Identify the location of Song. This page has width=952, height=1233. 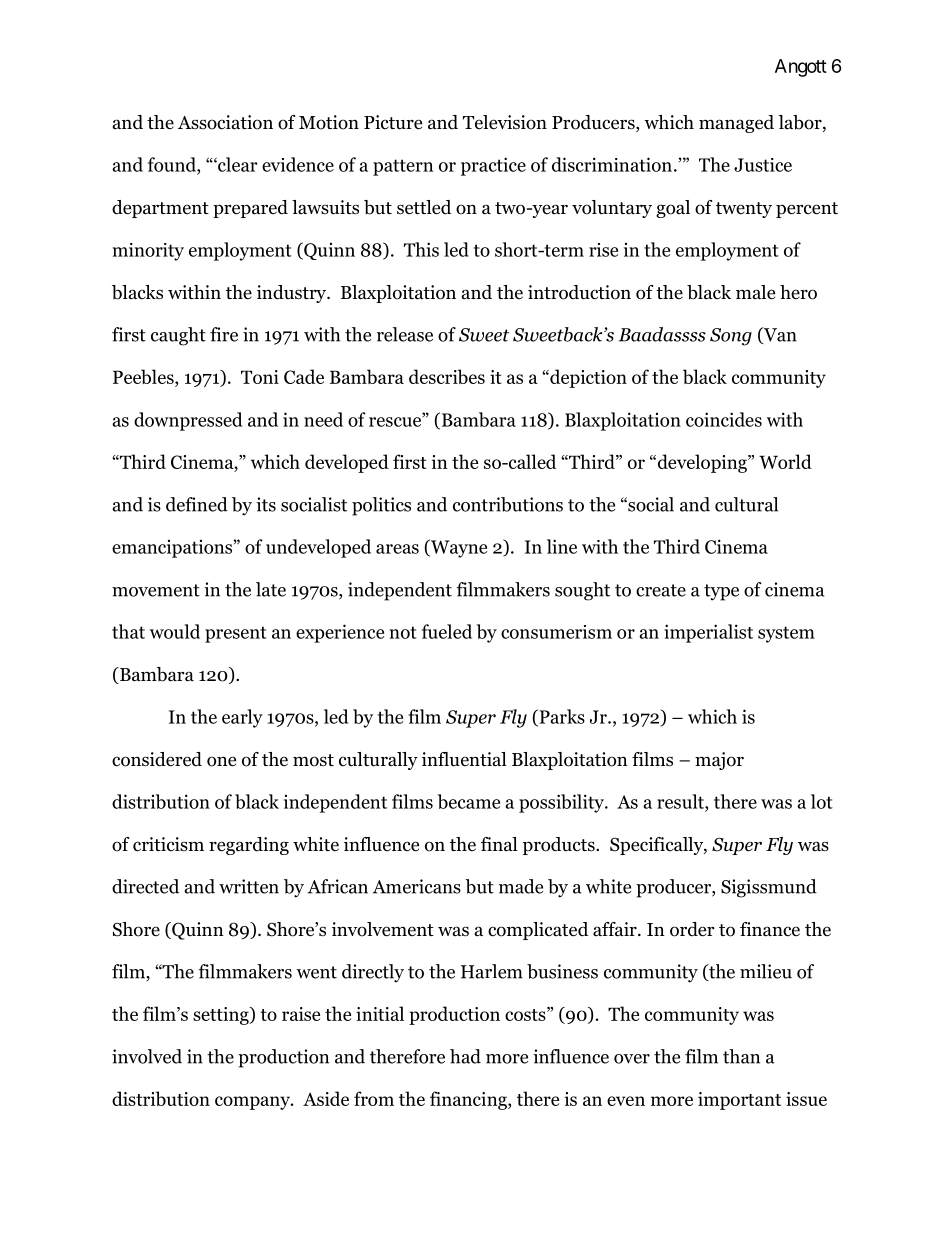
(731, 337).
